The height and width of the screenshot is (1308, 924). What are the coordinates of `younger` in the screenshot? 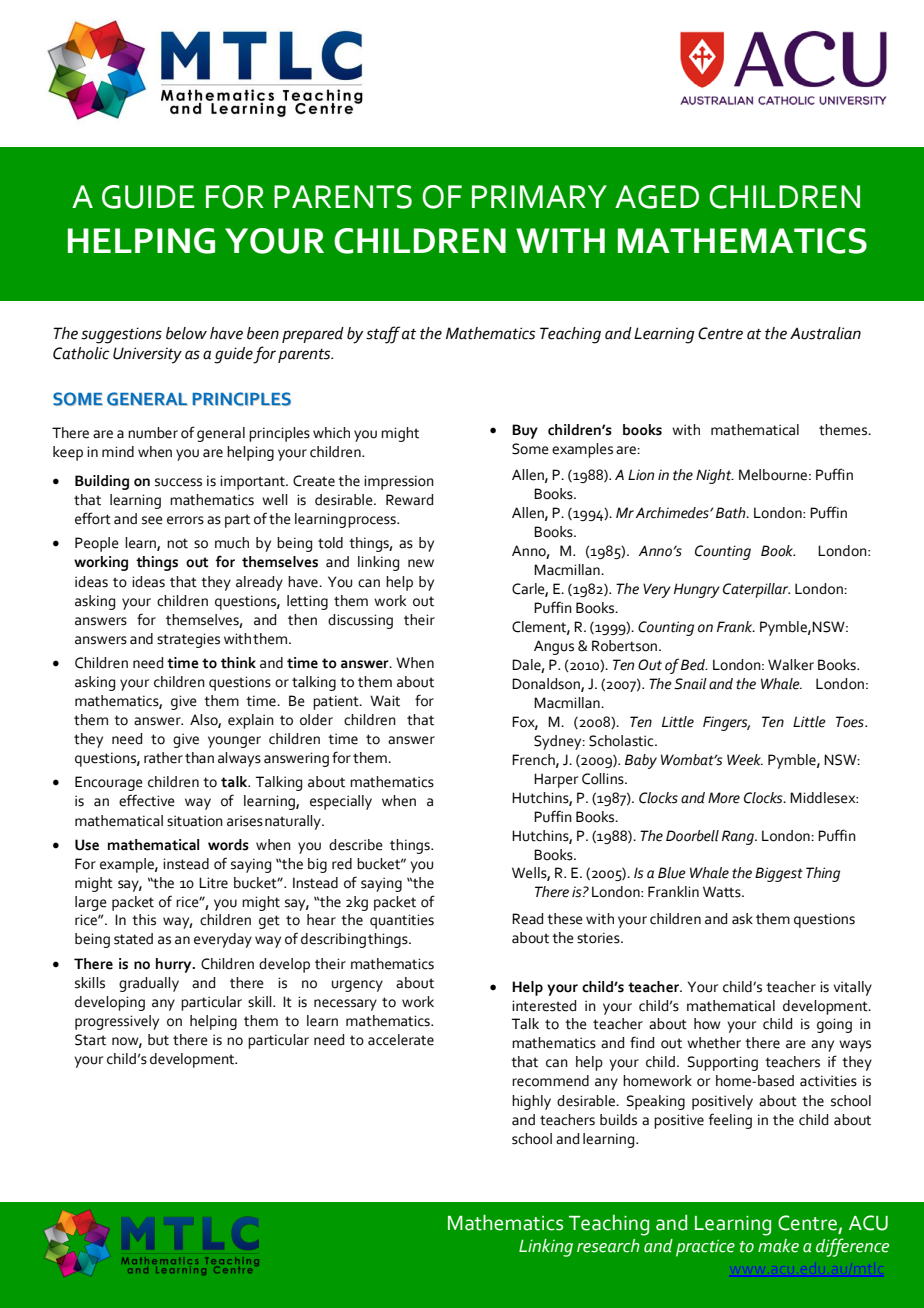 It's located at (234, 742).
